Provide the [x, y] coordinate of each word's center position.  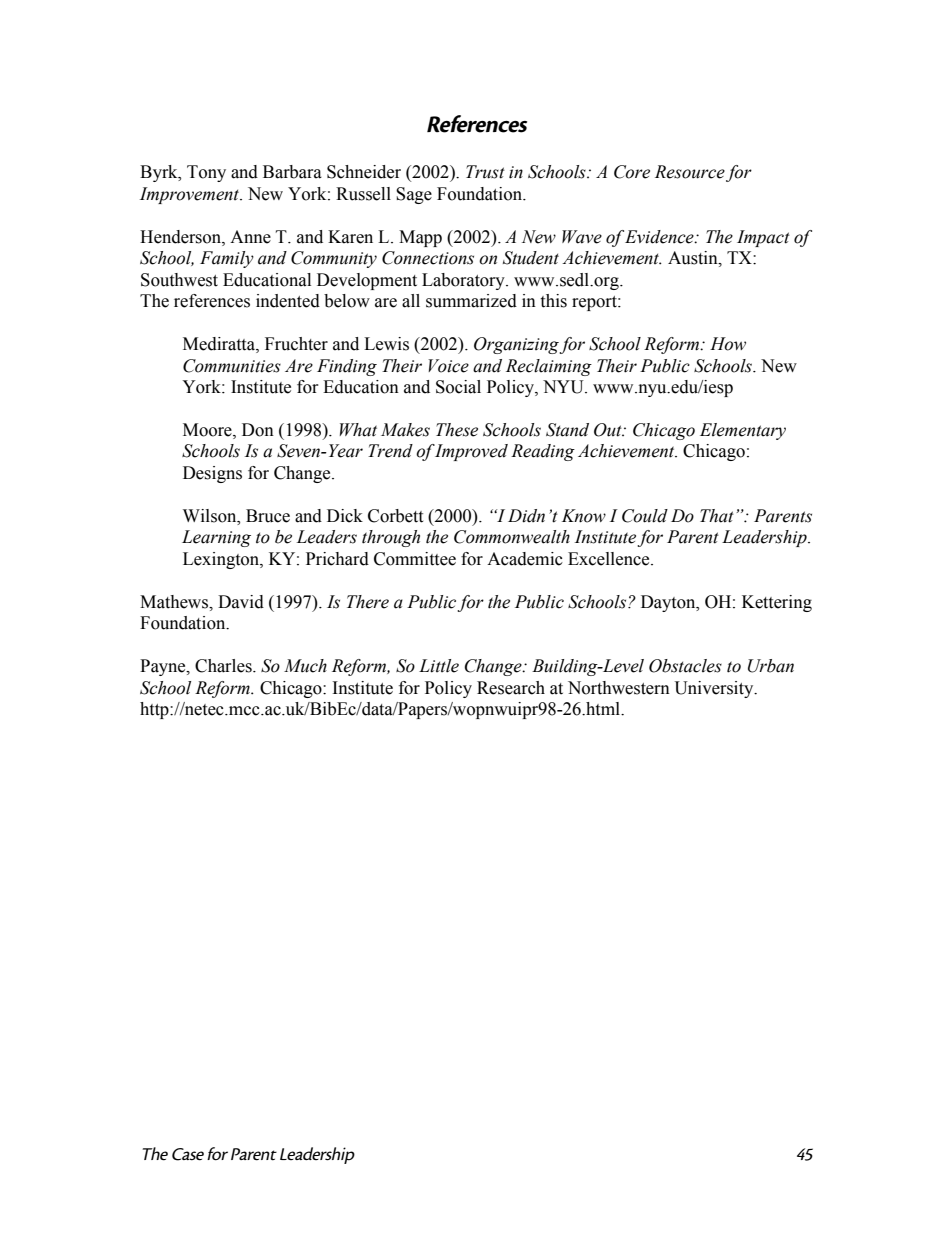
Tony [206, 173]
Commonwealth [512, 537]
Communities [232, 366]
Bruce [268, 516]
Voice [448, 366]
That [717, 516]
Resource [690, 172]
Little [439, 666]
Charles [224, 666]
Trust [485, 172]
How [728, 344]
